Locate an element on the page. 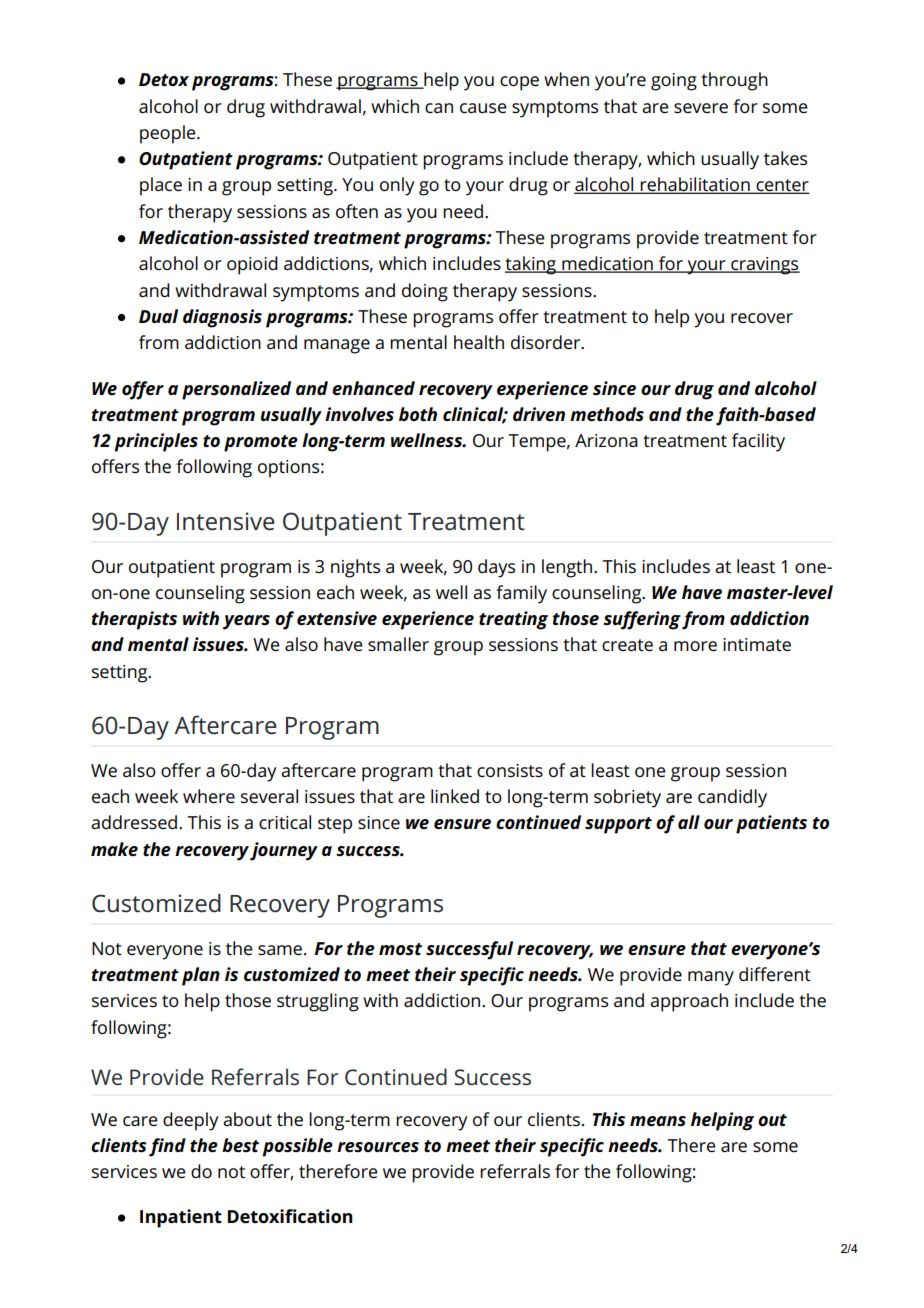 The height and width of the page is (1308, 924). cause is located at coordinates (483, 108).
